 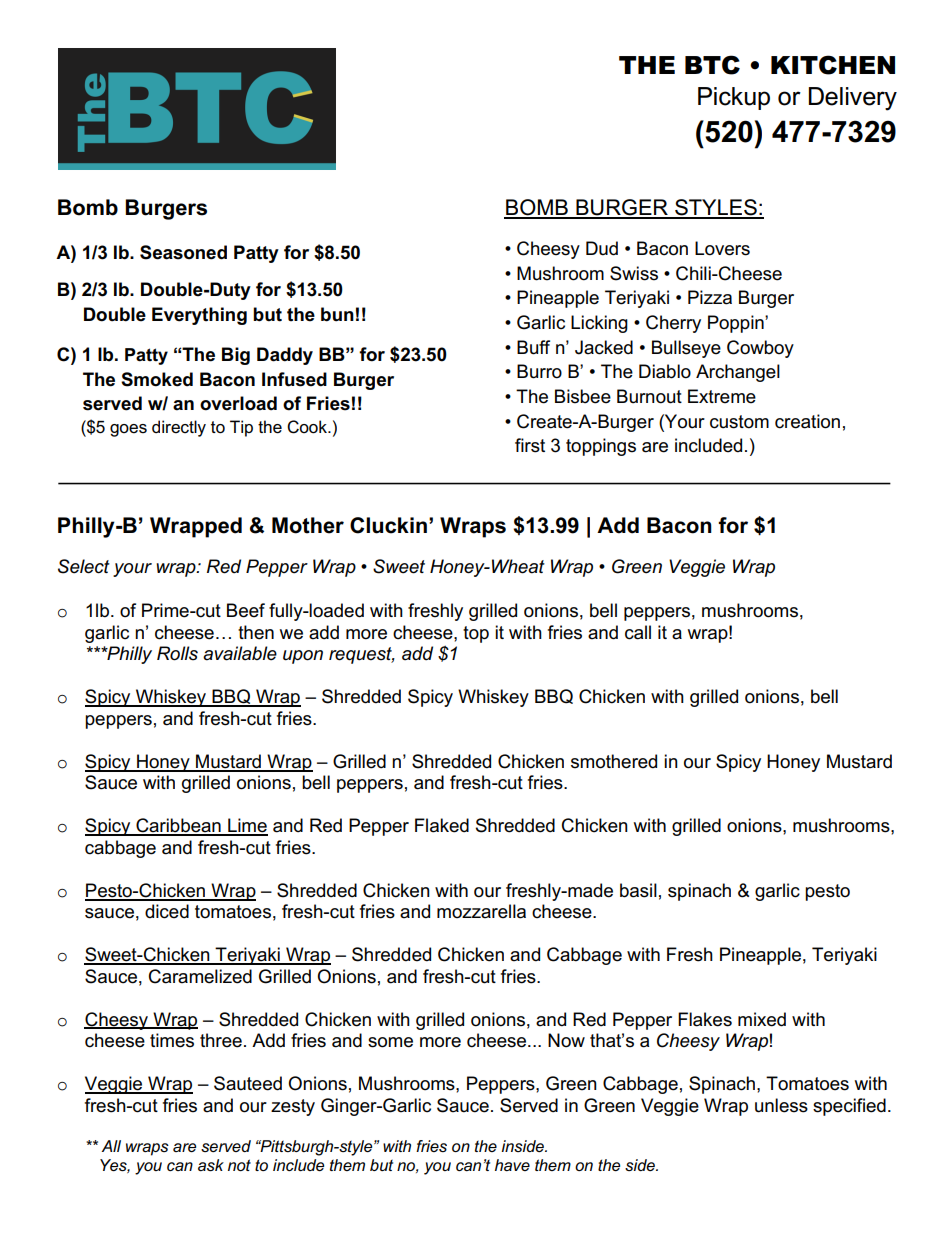 I want to click on Pickup, so click(x=734, y=98).
